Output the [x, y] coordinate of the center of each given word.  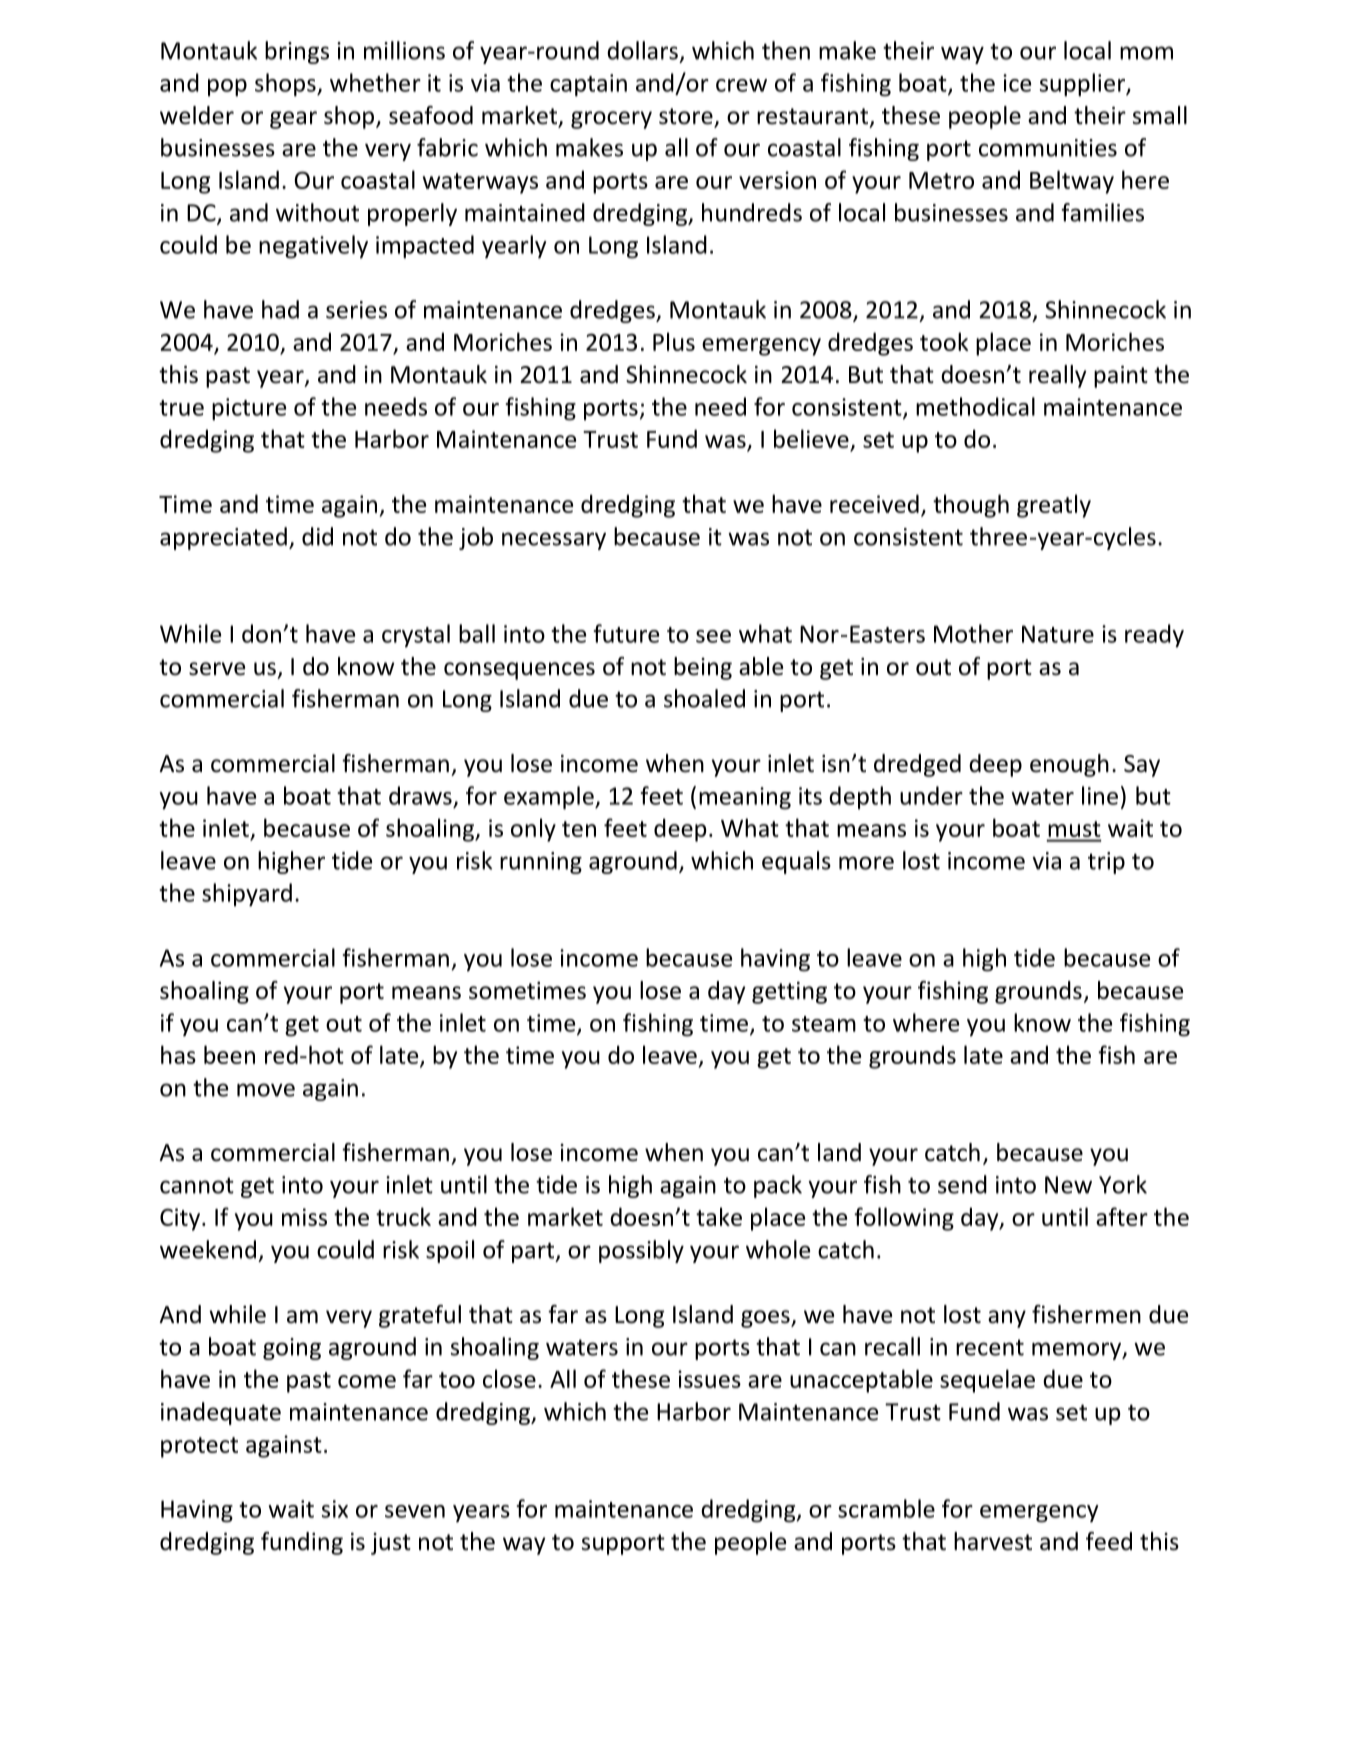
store [687, 117]
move [266, 1090]
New [1068, 1185]
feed [1109, 1541]
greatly [1054, 506]
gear [293, 120]
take [719, 1216]
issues [709, 1379]
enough [1069, 765]
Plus [674, 341]
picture [249, 409]
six [335, 1509]
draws [420, 795]
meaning [745, 798]
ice [1017, 83]
